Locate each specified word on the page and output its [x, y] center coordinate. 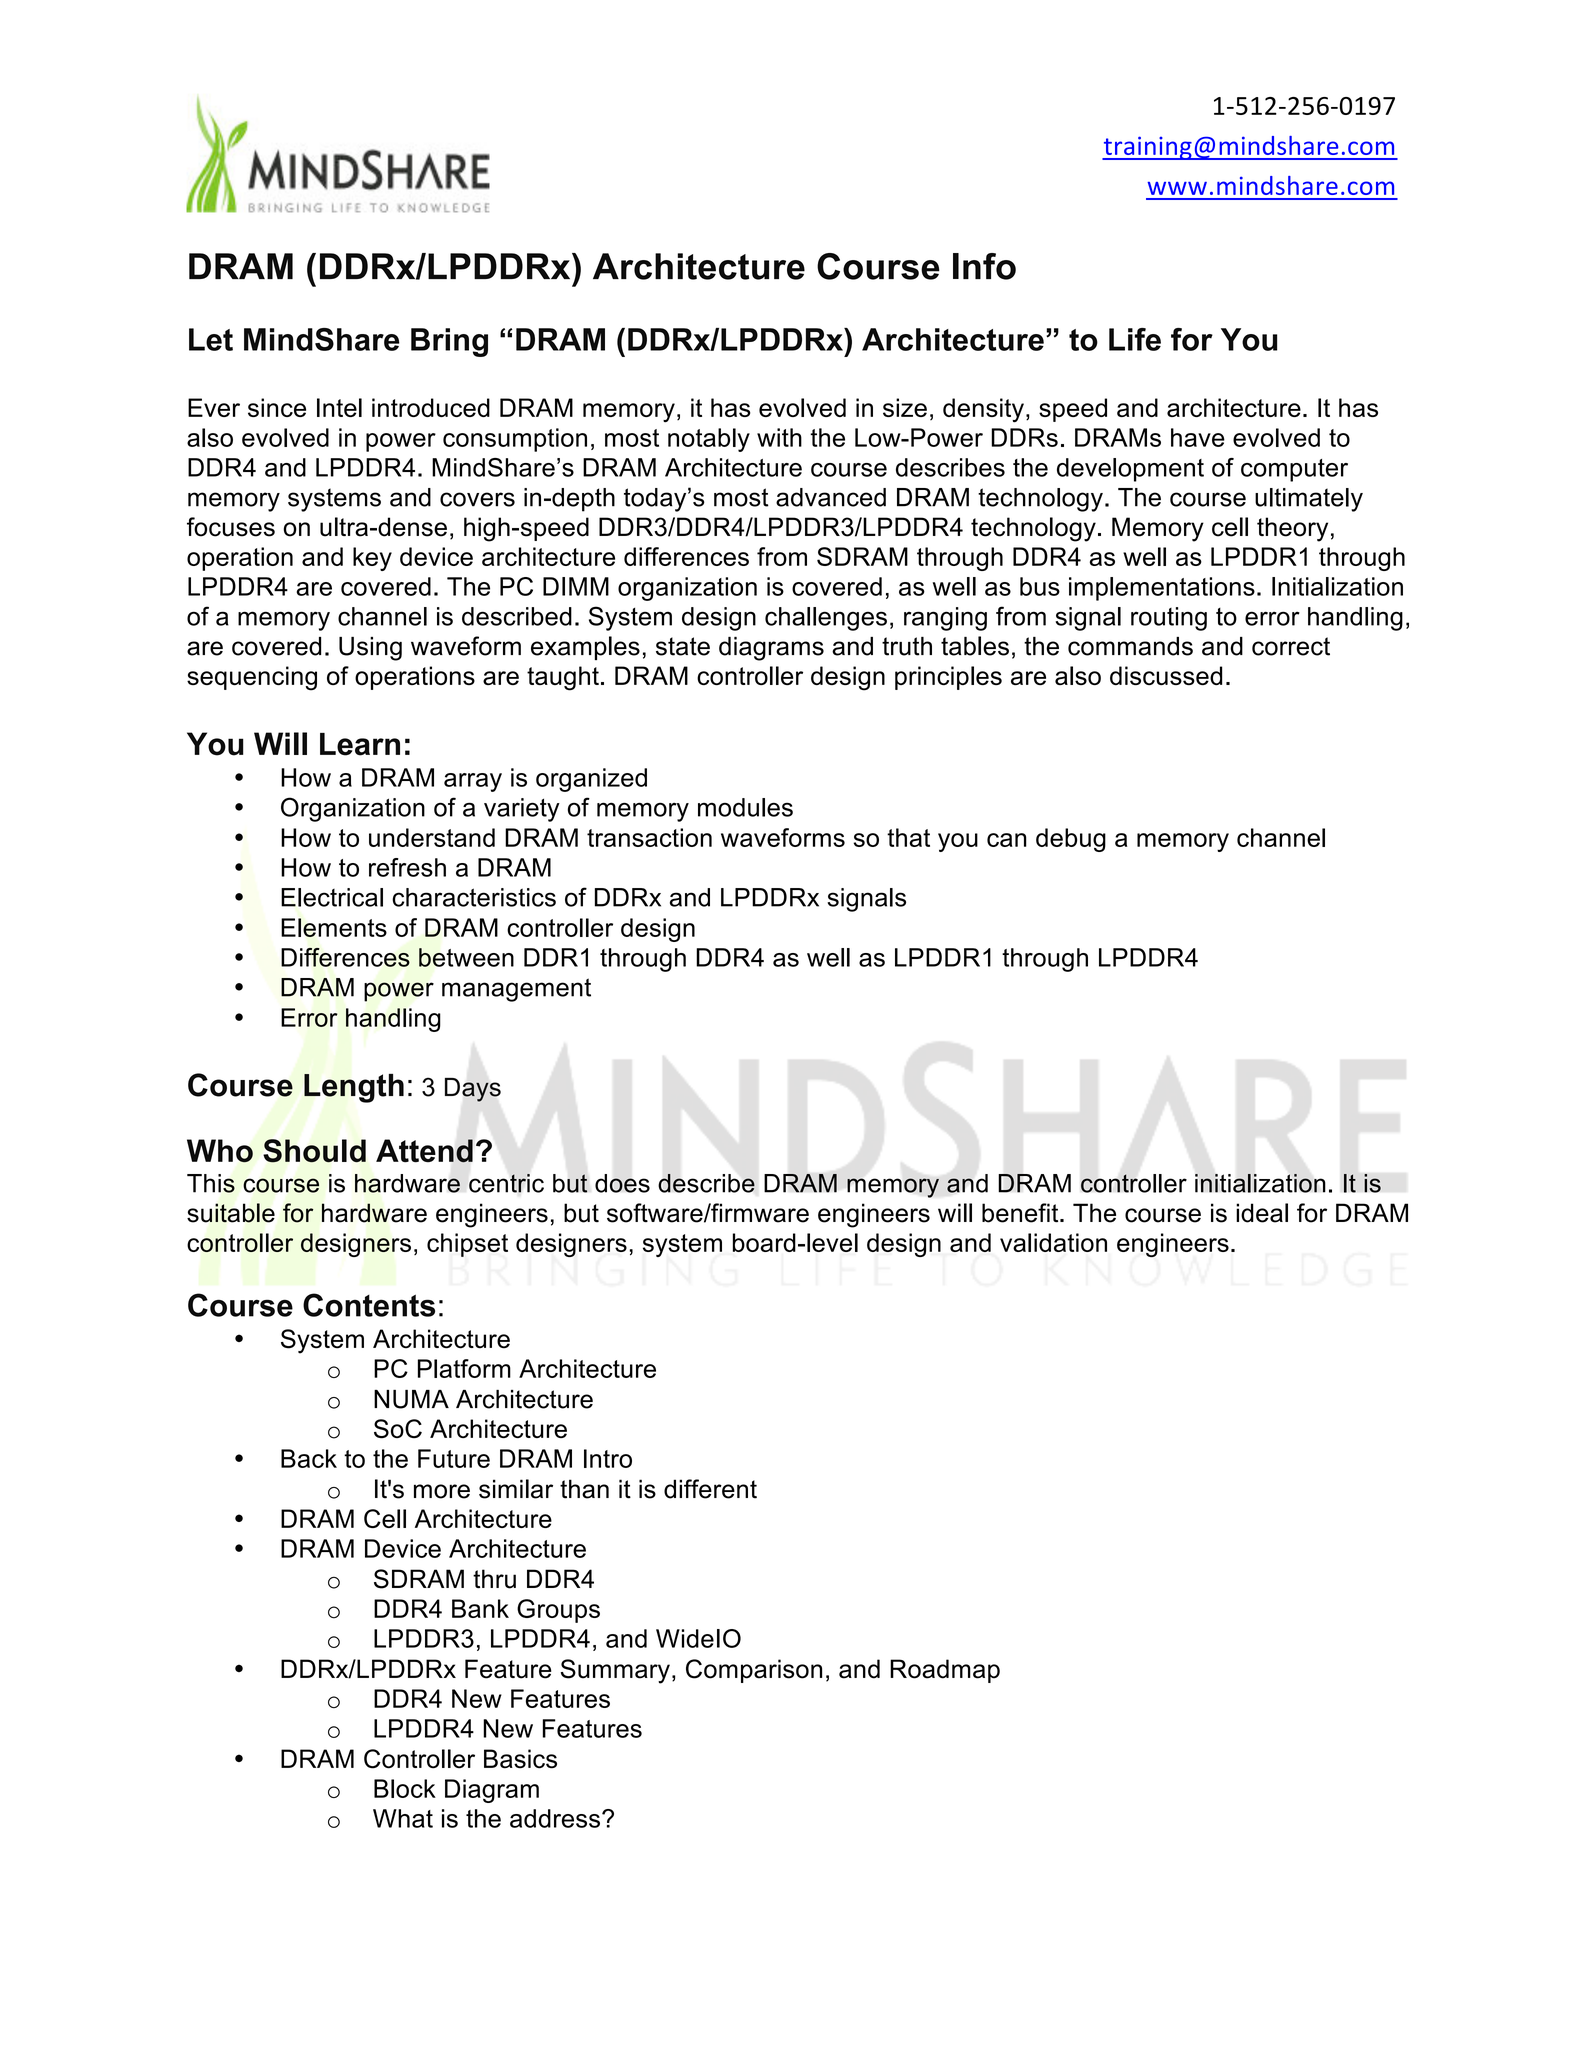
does [622, 1183]
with [779, 437]
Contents [369, 1305]
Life [1135, 339]
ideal [1262, 1213]
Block [405, 1788]
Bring [449, 342]
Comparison [754, 1671]
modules [745, 807]
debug [1071, 840]
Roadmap [945, 1671]
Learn [360, 744]
